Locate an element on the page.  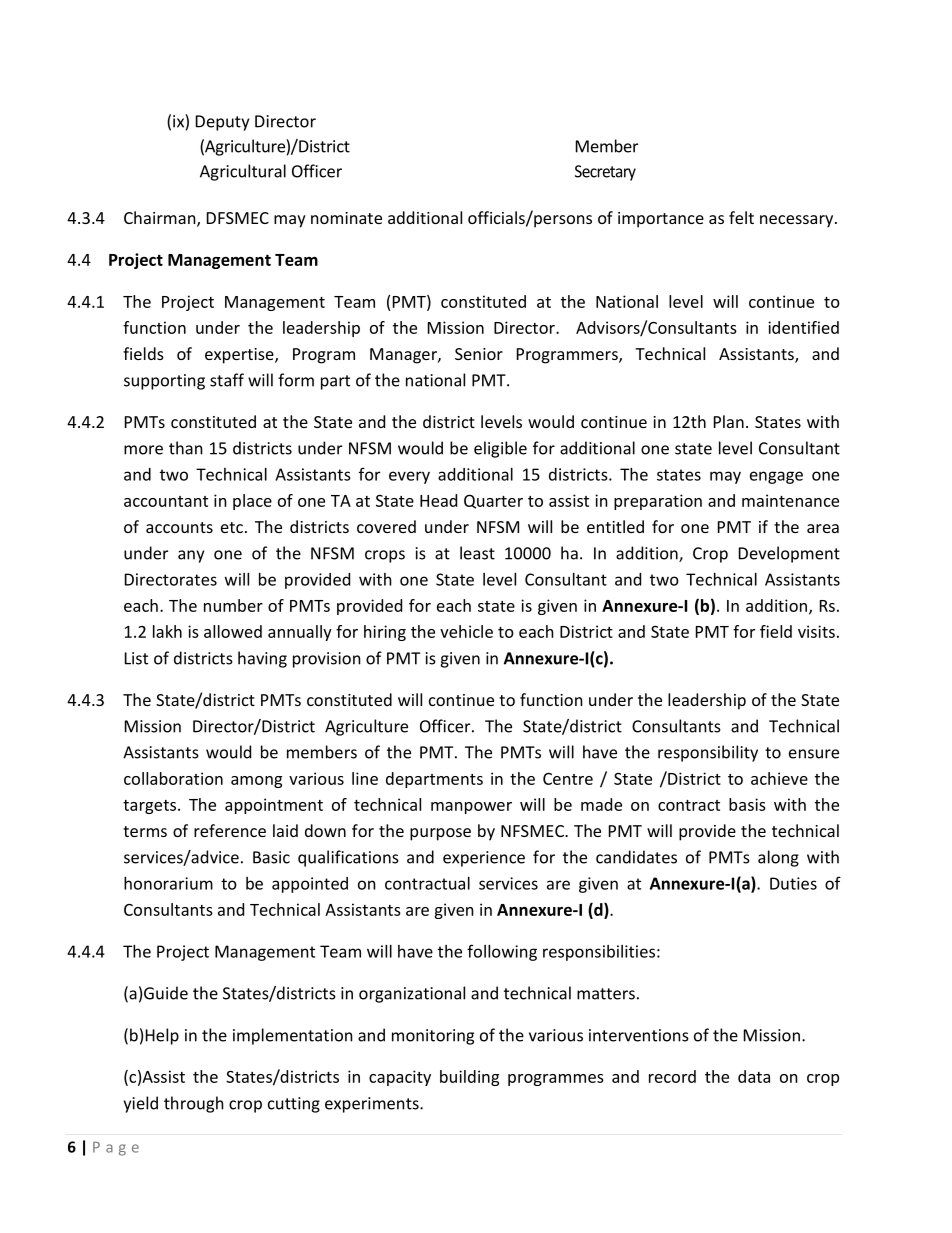
Secretary is located at coordinates (605, 173).
